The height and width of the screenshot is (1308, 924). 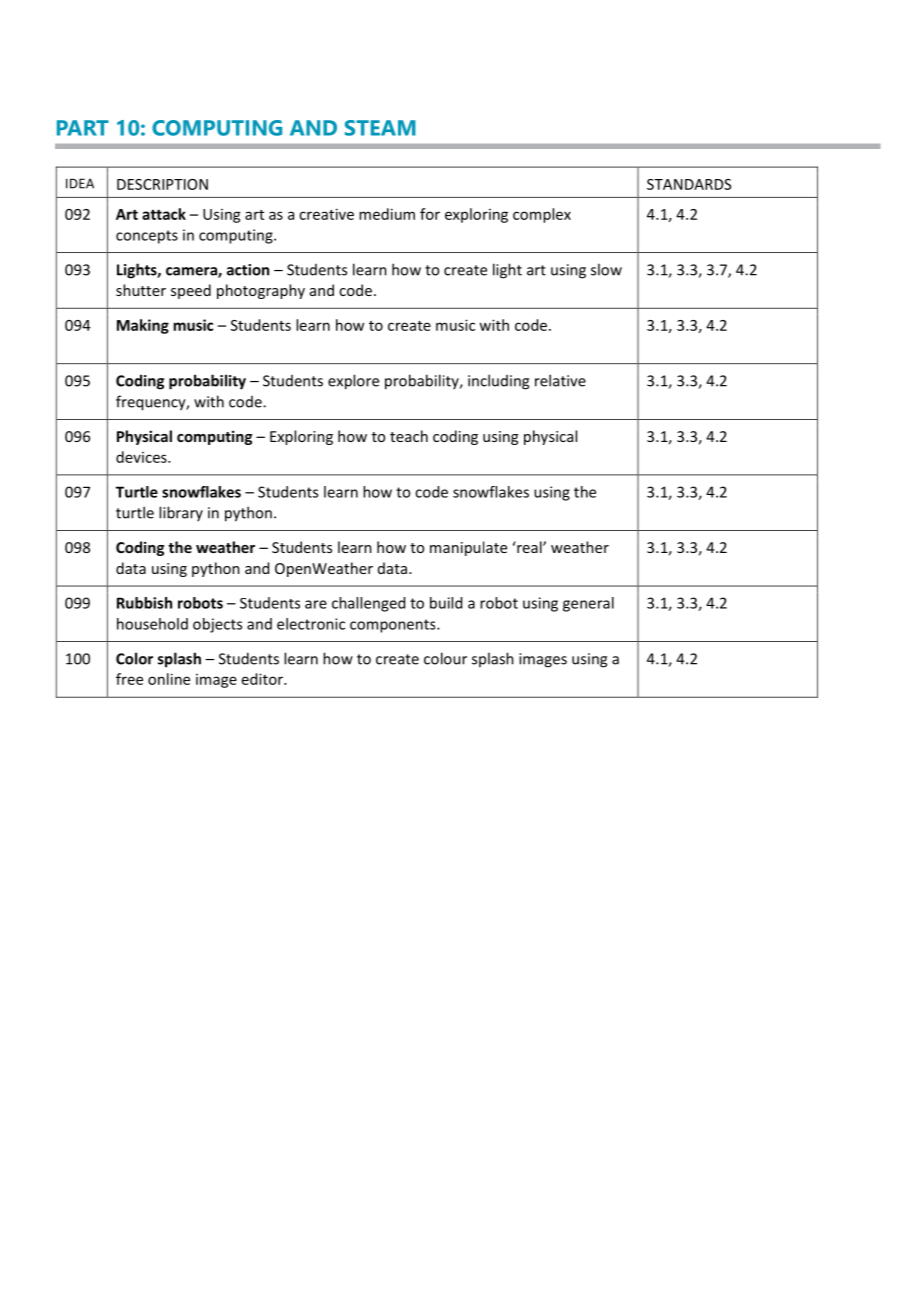 What do you see at coordinates (560, 380) in the screenshot?
I see `relative` at bounding box center [560, 380].
